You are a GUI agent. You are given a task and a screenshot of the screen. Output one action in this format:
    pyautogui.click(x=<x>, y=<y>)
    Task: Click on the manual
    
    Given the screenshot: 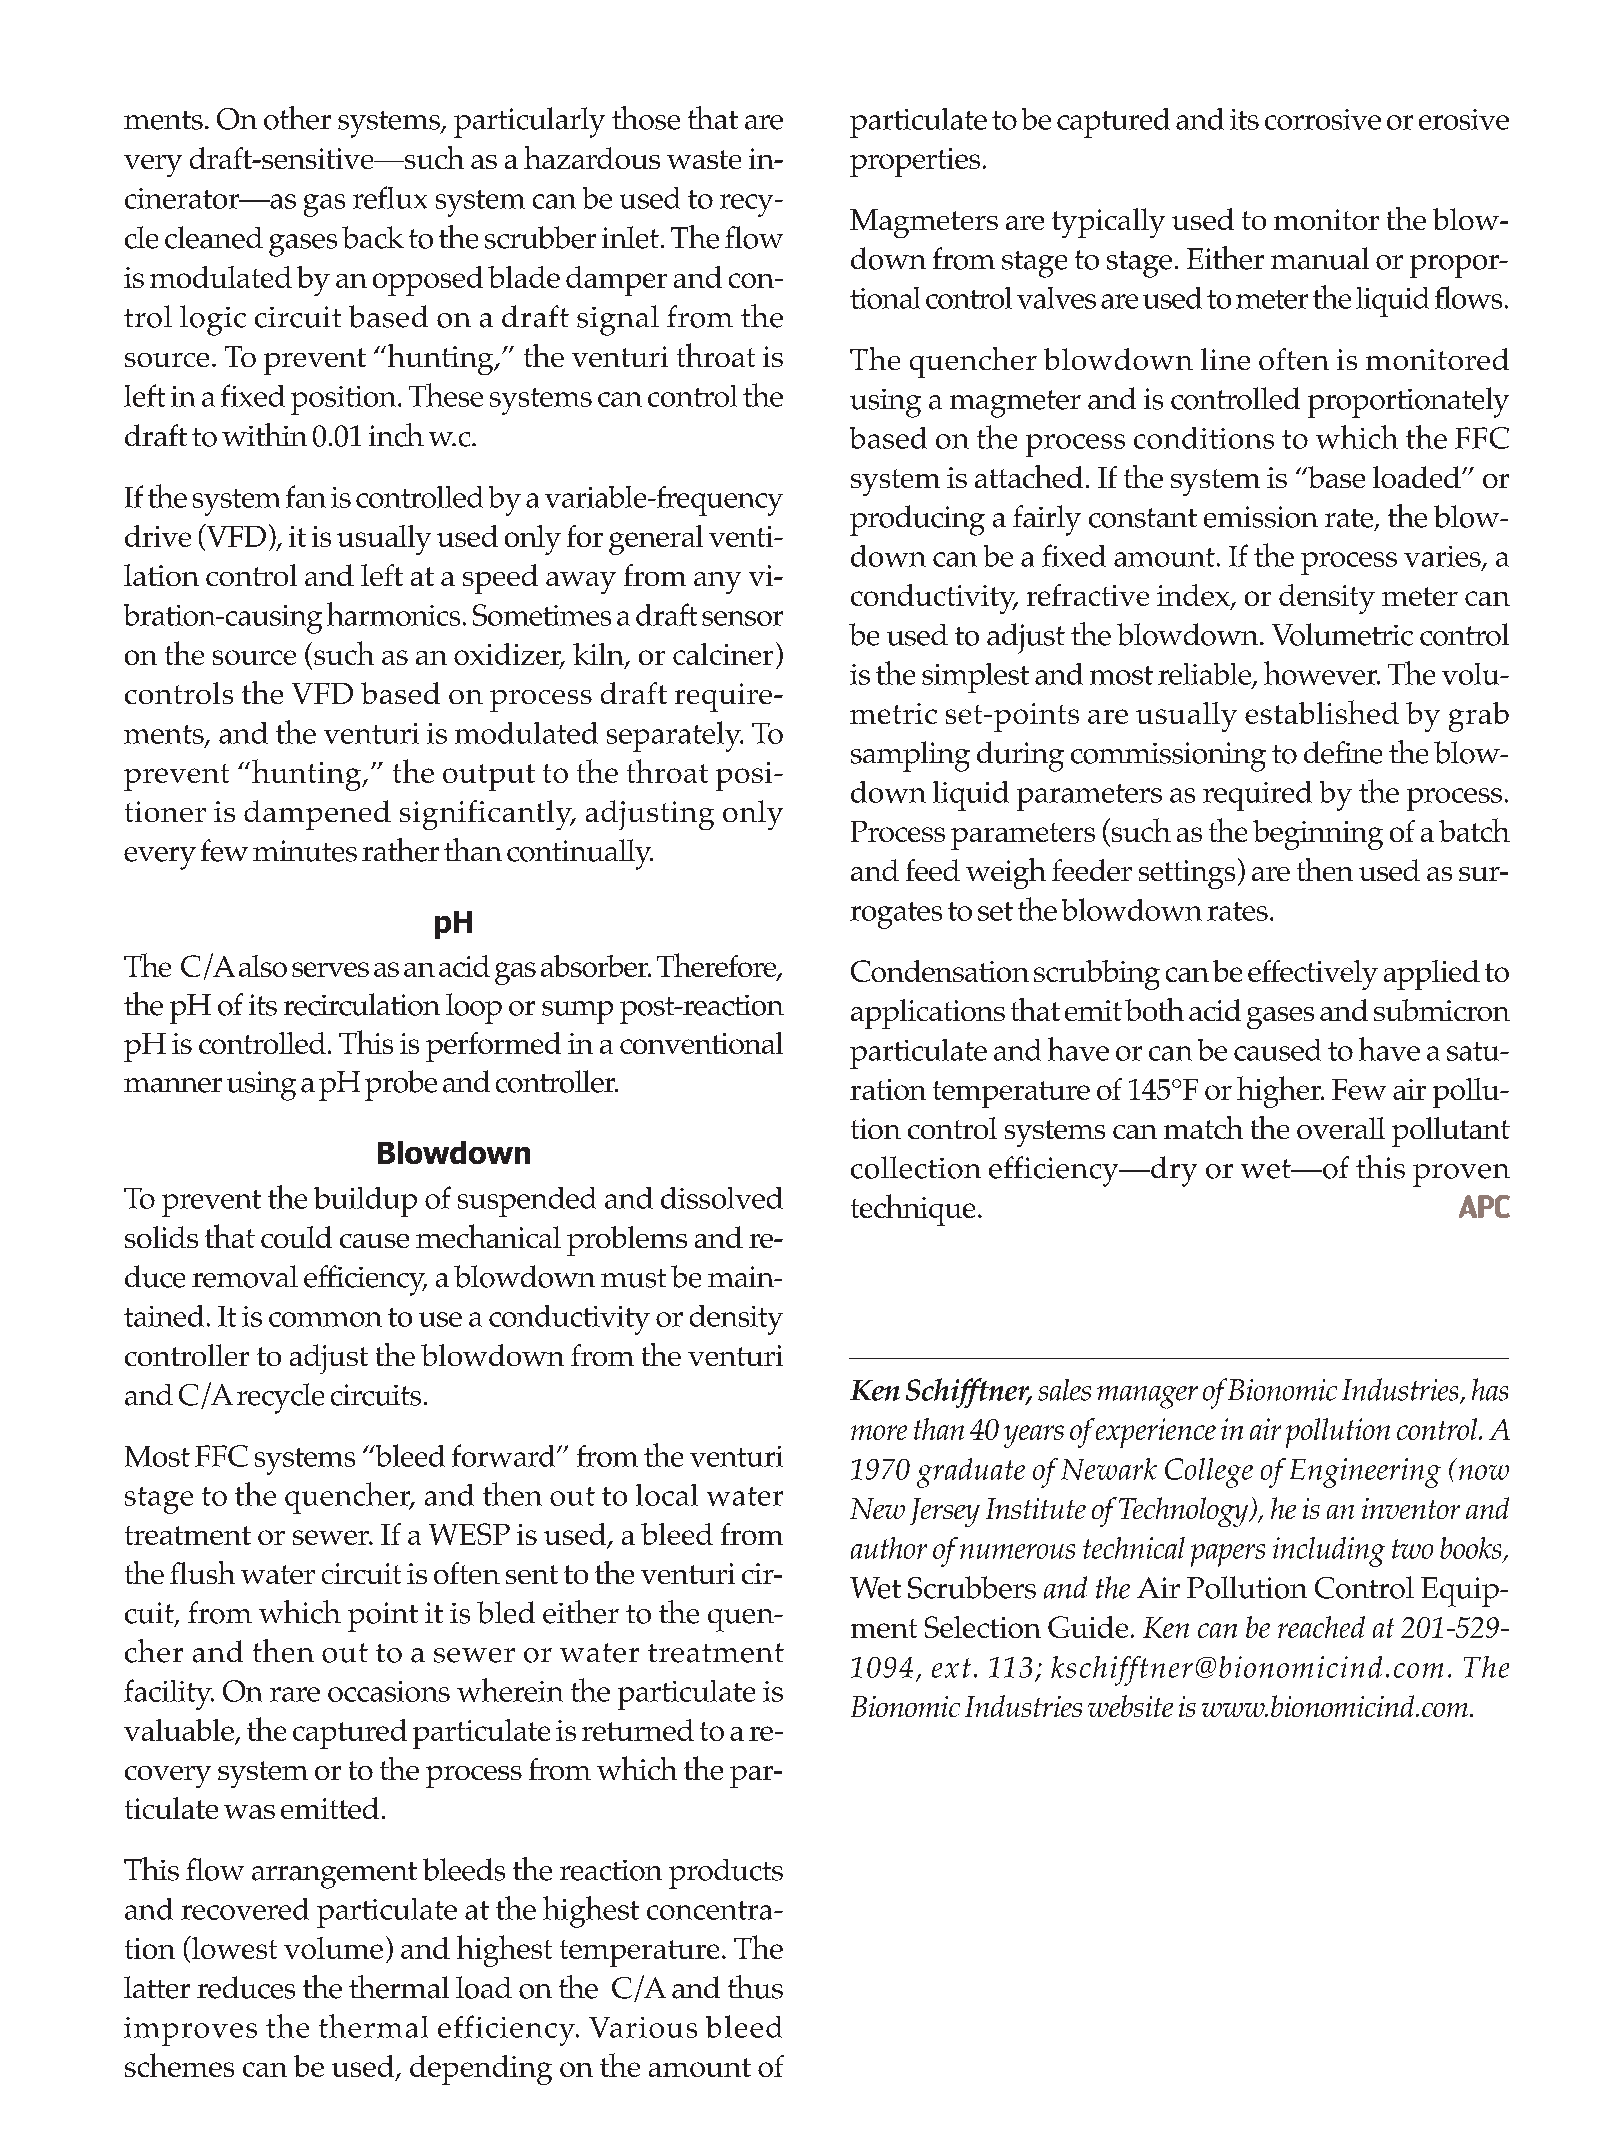 What is the action you would take?
    pyautogui.click(x=1320, y=258)
